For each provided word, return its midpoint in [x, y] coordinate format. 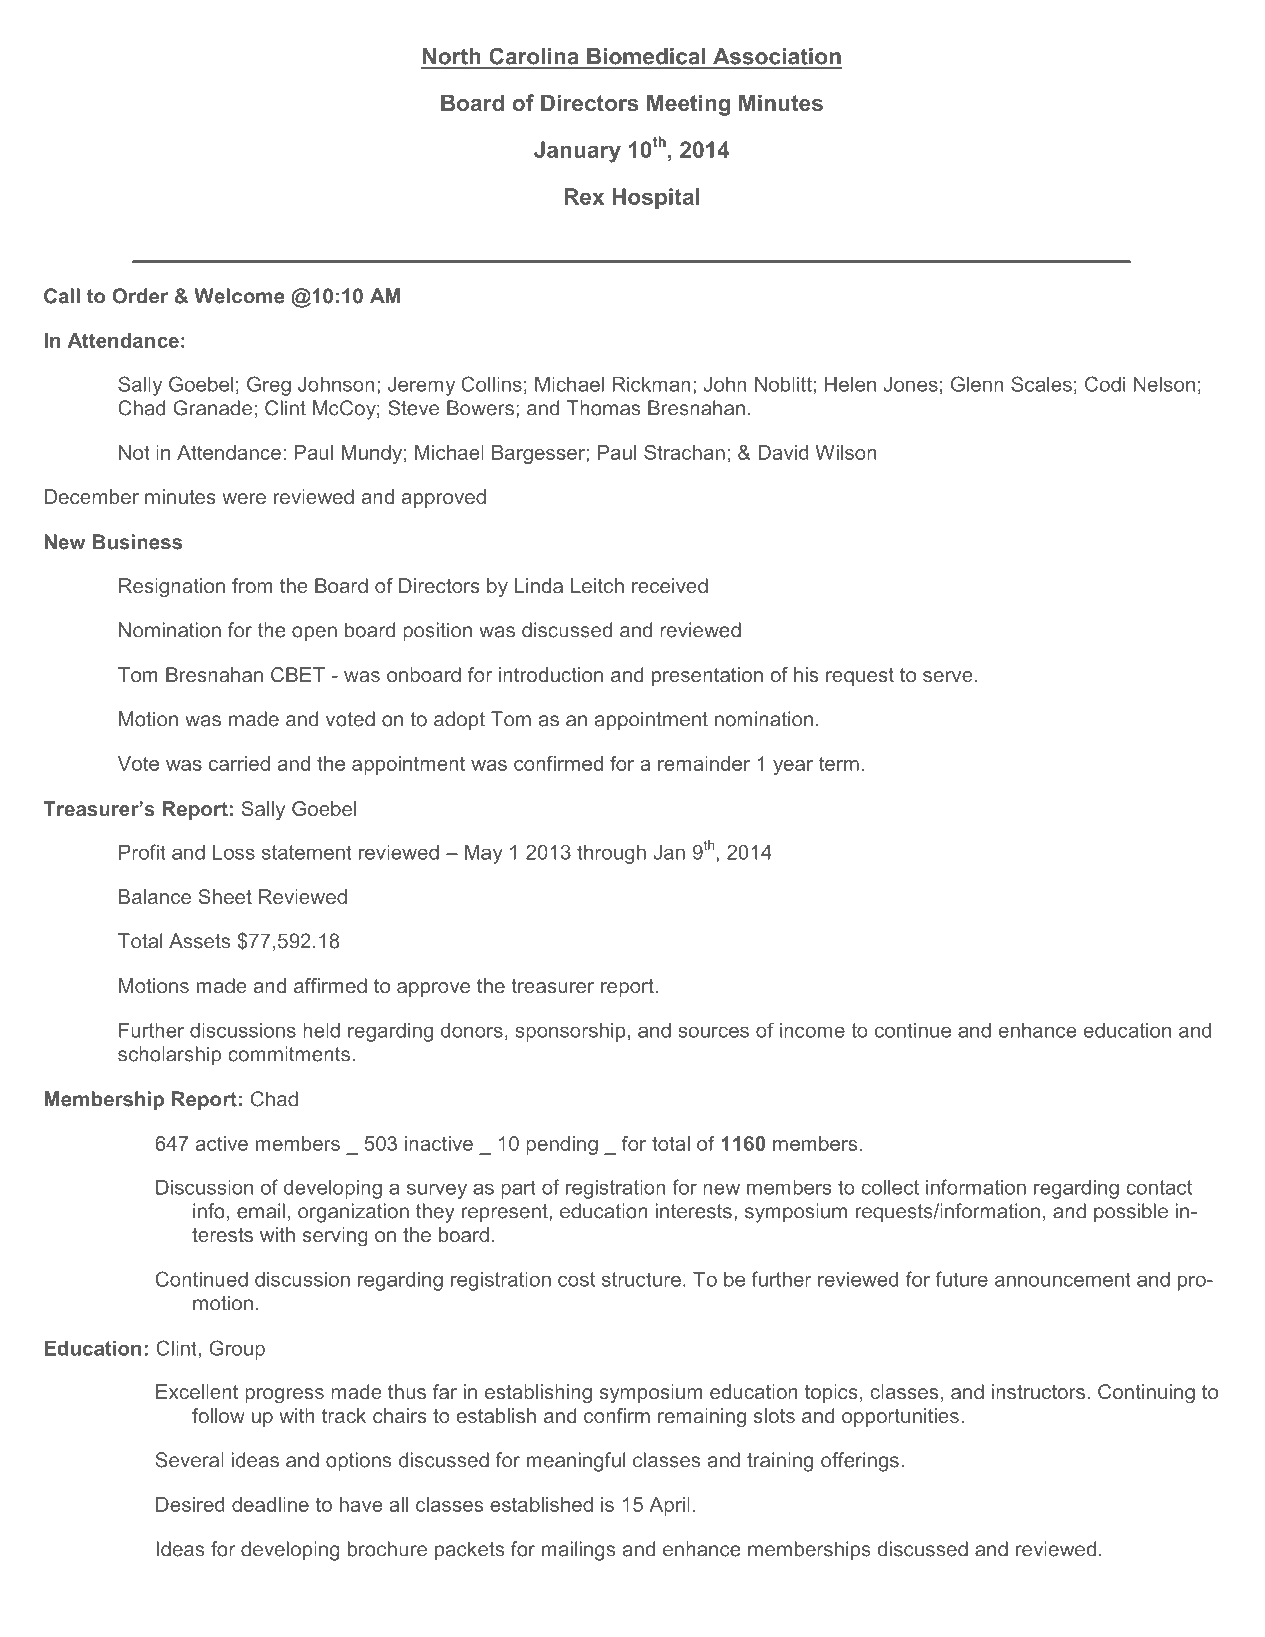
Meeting [688, 105]
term [839, 764]
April [669, 1506]
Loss [234, 852]
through [611, 854]
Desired [190, 1504]
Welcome [239, 296]
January [577, 152]
